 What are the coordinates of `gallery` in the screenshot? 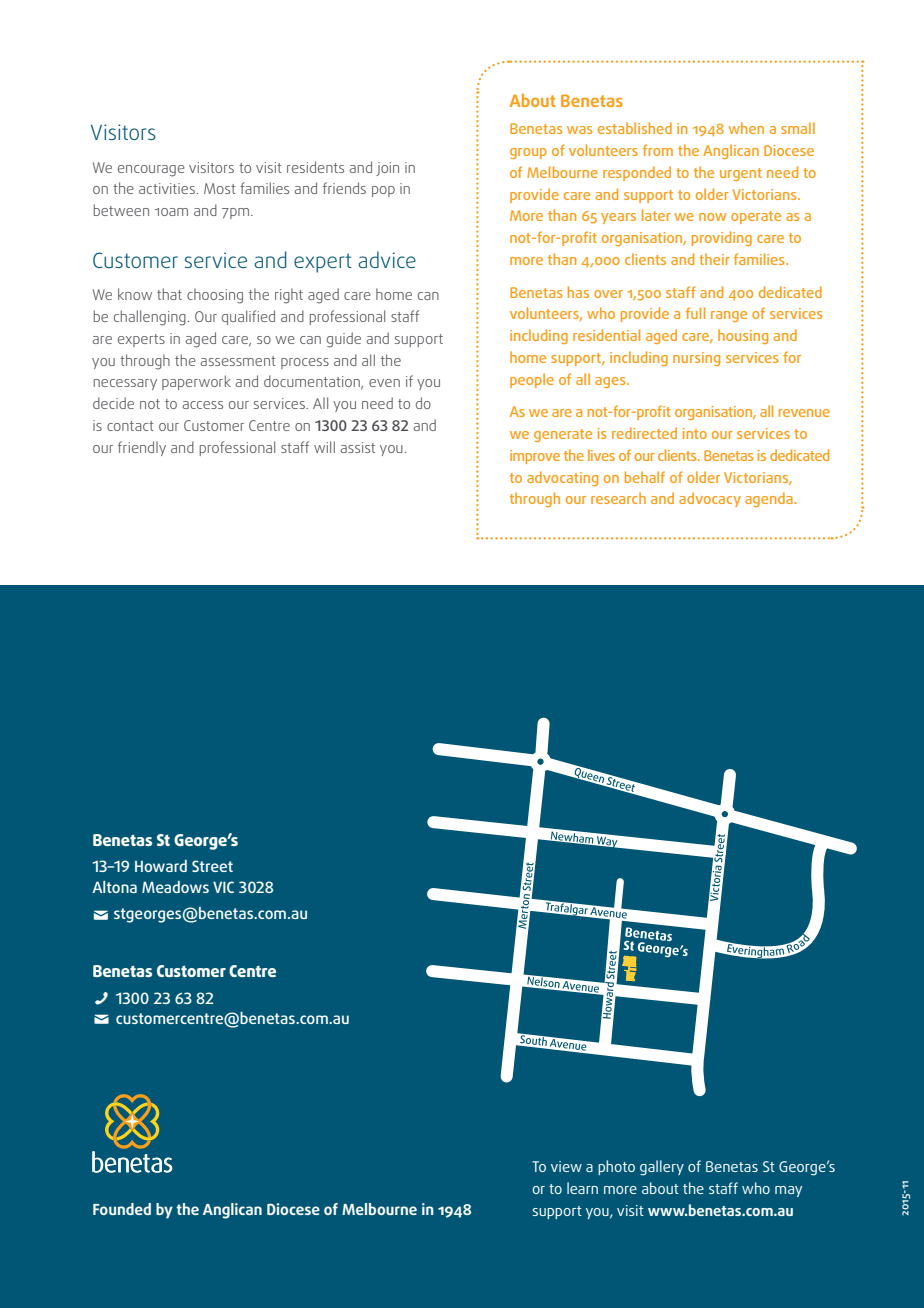 It's located at (662, 1168).
